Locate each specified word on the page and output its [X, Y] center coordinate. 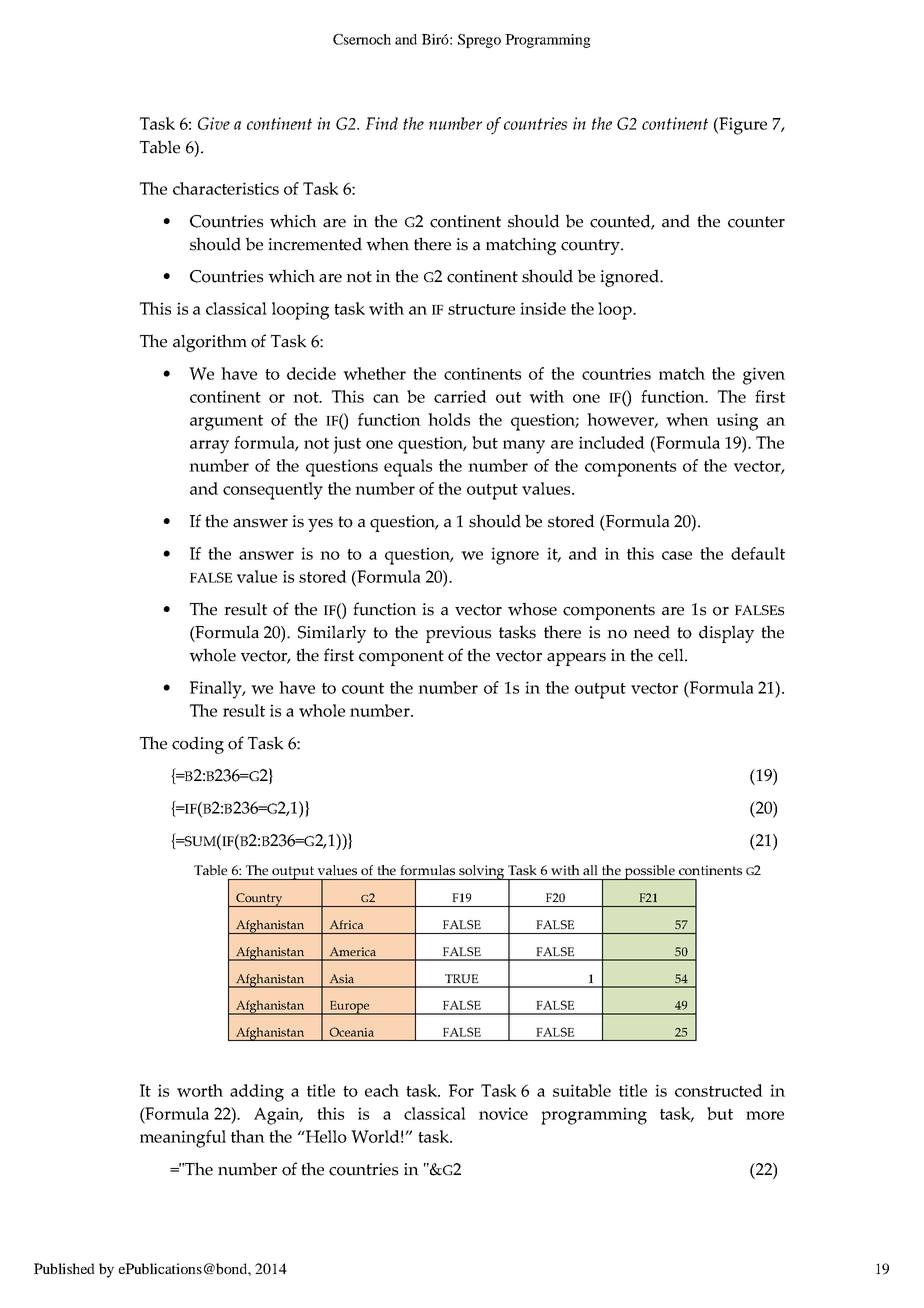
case [677, 555]
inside [543, 308]
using [737, 422]
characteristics [226, 188]
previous [458, 634]
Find [381, 123]
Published [64, 1268]
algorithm [210, 343]
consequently [273, 491]
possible [649, 872]
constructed [719, 1090]
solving [482, 872]
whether [374, 373]
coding [198, 745]
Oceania [352, 1032]
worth [200, 1090]
